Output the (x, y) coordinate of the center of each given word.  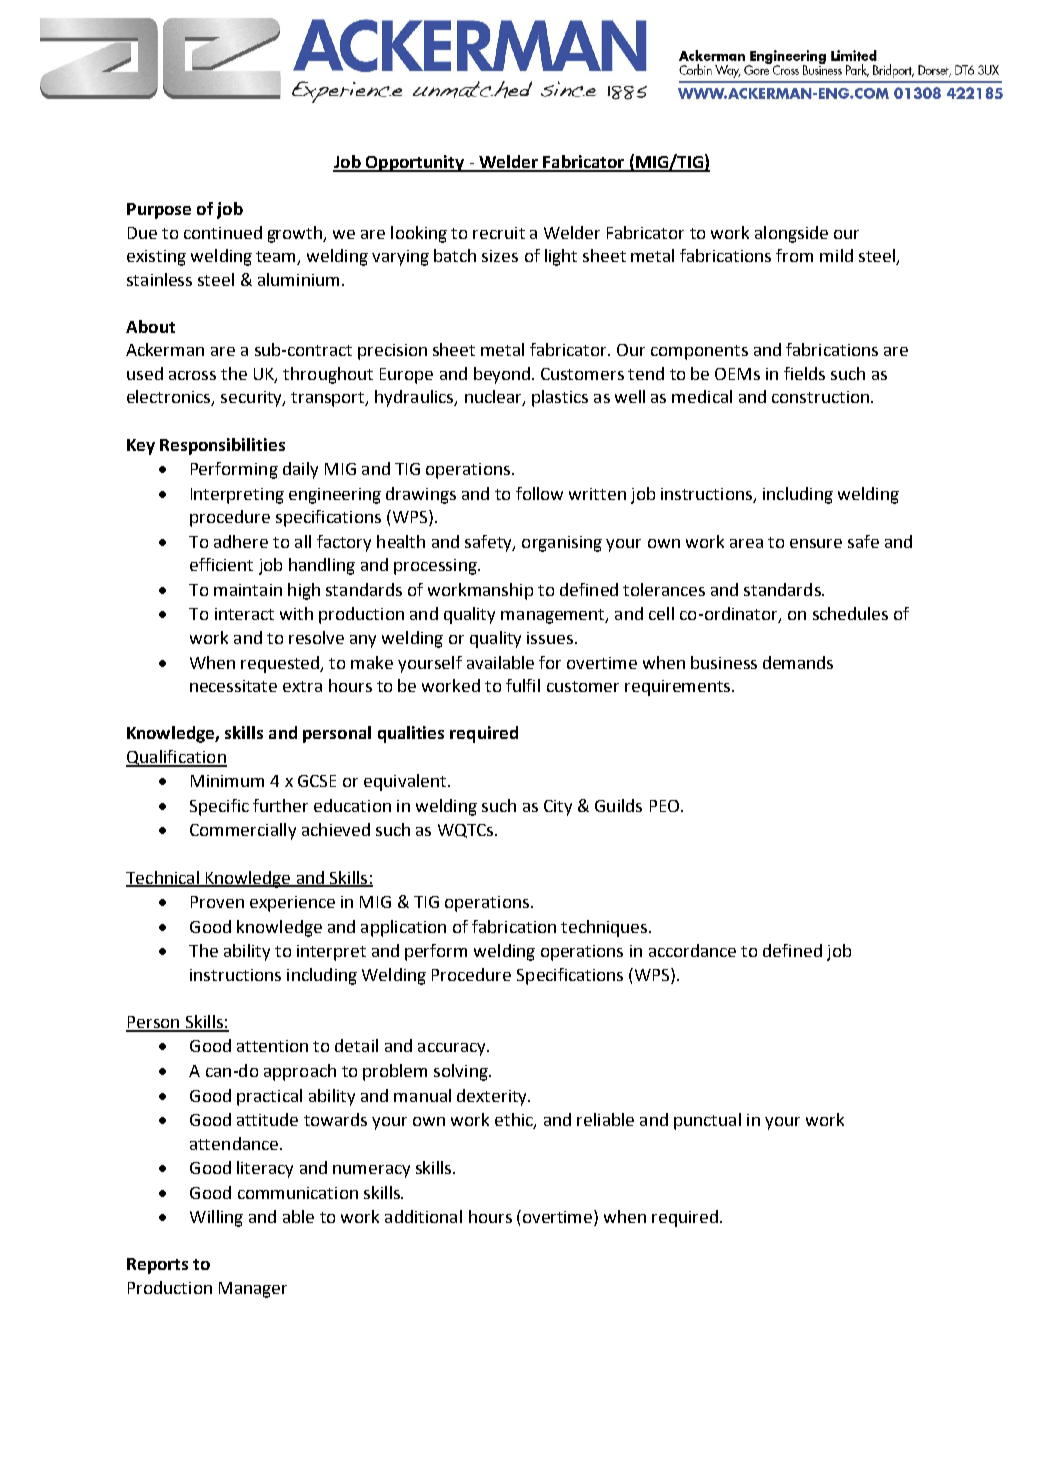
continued (223, 232)
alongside (791, 234)
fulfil (523, 685)
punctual (707, 1121)
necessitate (233, 686)
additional (423, 1216)
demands (798, 662)
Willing (216, 1218)
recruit (499, 233)
